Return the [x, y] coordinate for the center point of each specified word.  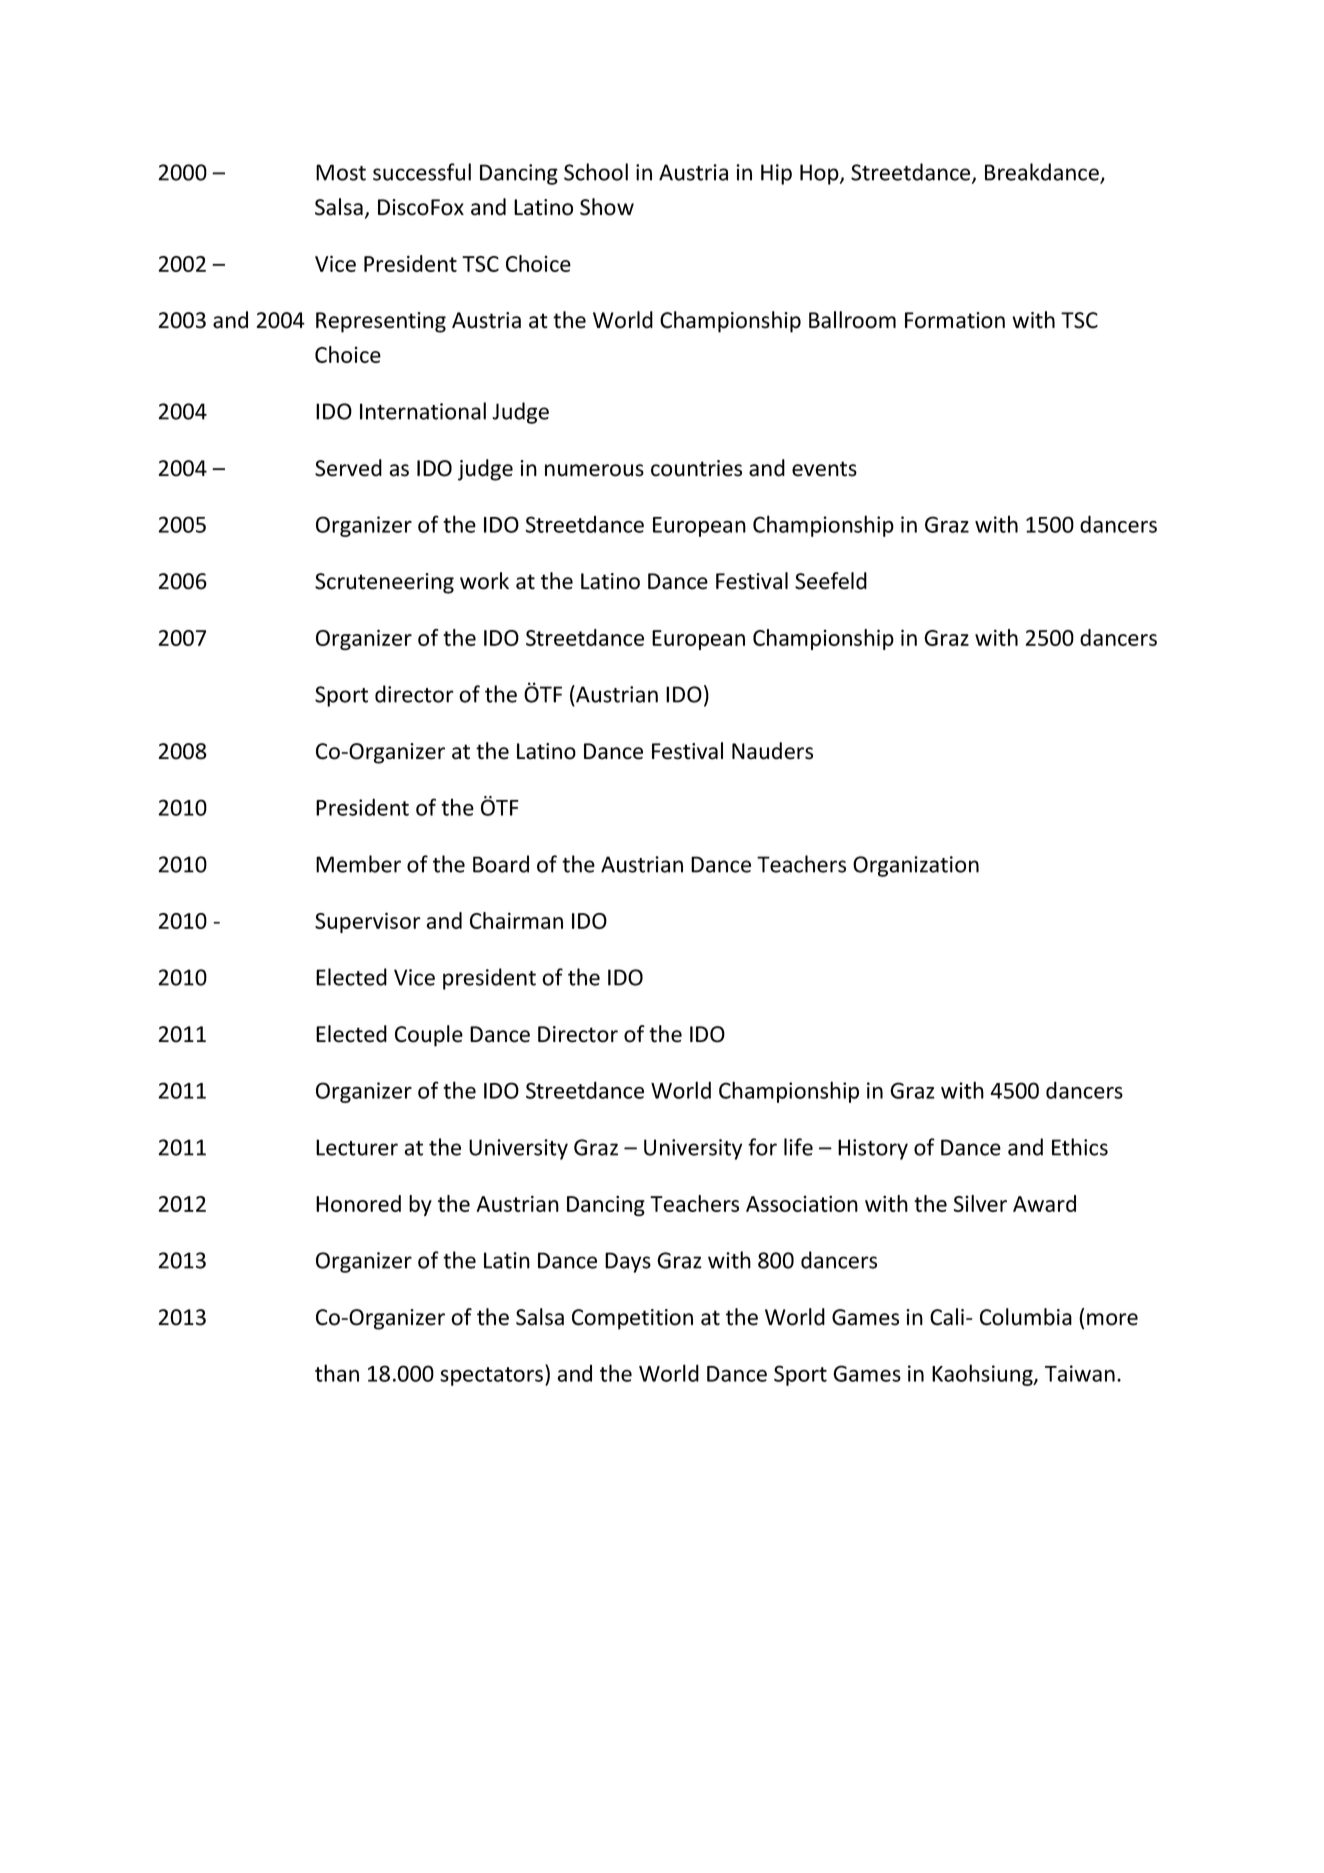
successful [422, 172]
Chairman [516, 920]
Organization [916, 866]
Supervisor [368, 922]
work [484, 581]
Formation [955, 320]
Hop [820, 174]
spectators [493, 1375]
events [824, 469]
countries [696, 468]
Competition [632, 1319]
